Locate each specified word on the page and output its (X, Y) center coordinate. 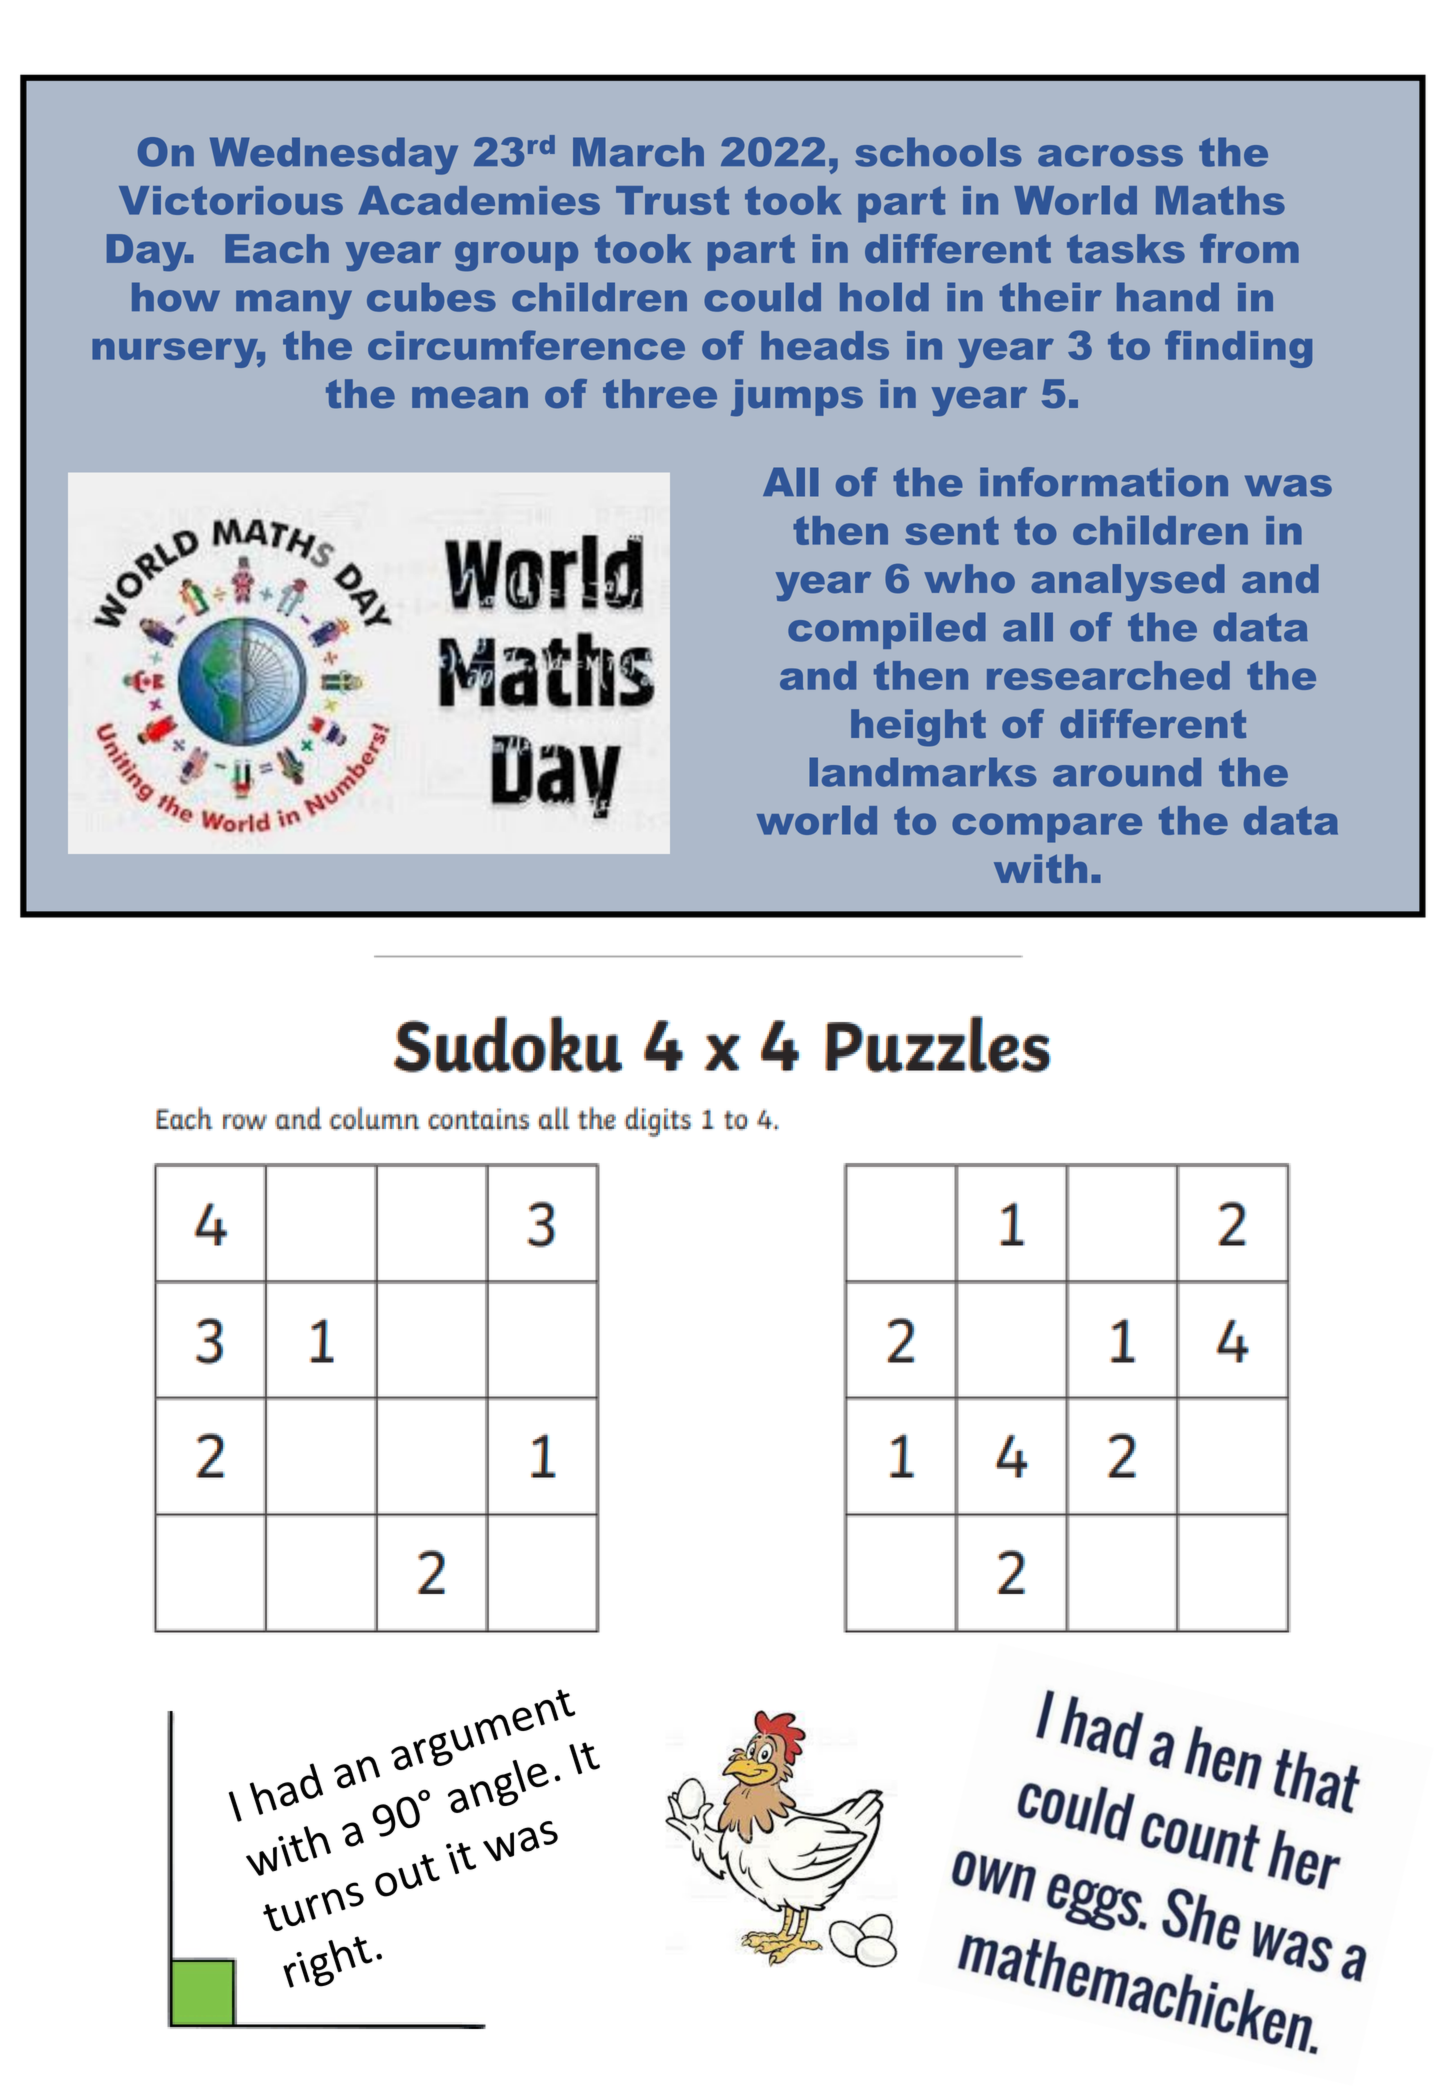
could (763, 297)
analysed (1128, 582)
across (1110, 156)
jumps (797, 397)
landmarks (923, 772)
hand (1168, 297)
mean (470, 397)
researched (1108, 675)
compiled (887, 630)
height (918, 727)
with (1040, 868)
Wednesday (334, 156)
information (1104, 482)
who (969, 578)
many (294, 305)
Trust (672, 200)
